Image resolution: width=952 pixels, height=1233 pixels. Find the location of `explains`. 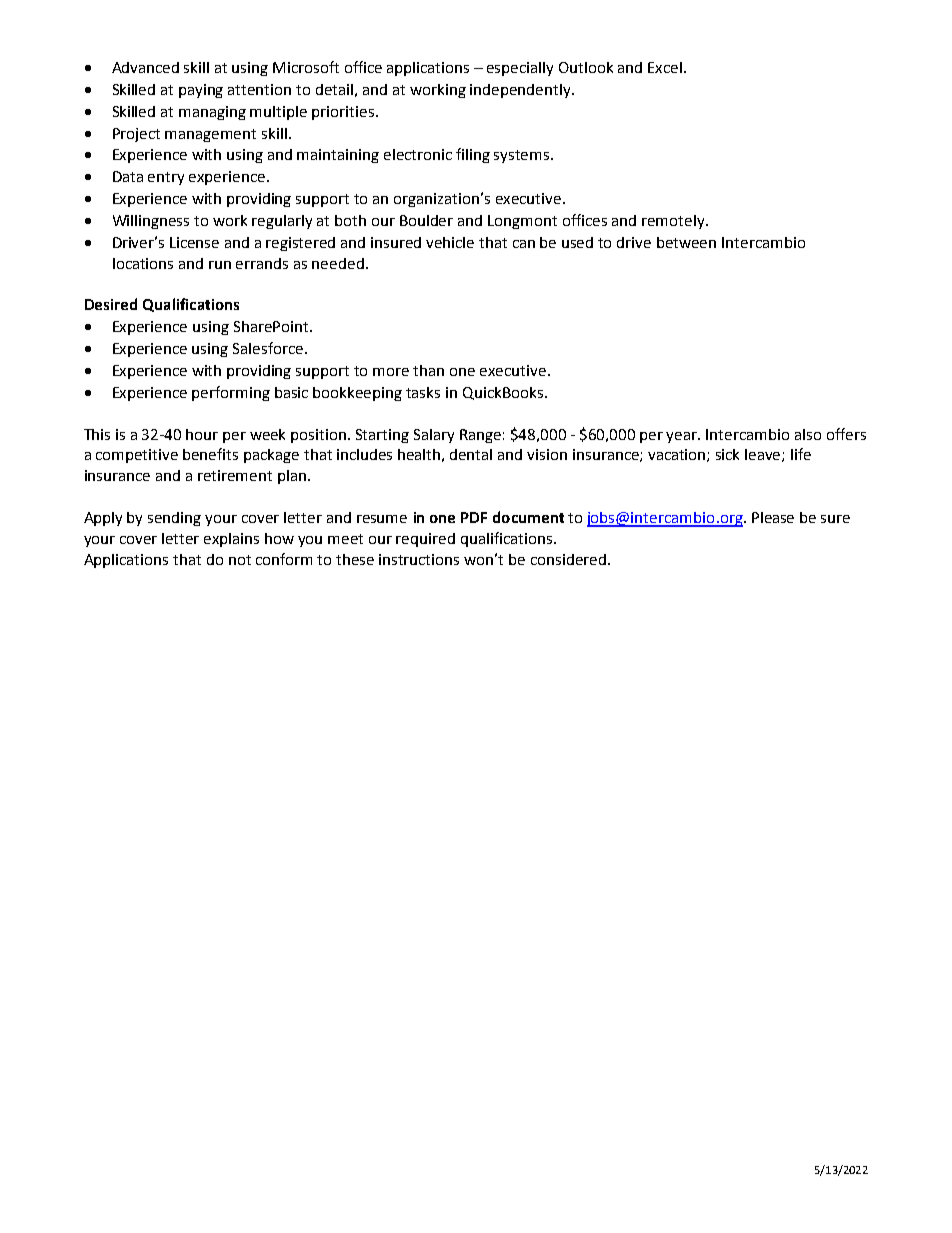

explains is located at coordinates (231, 540).
